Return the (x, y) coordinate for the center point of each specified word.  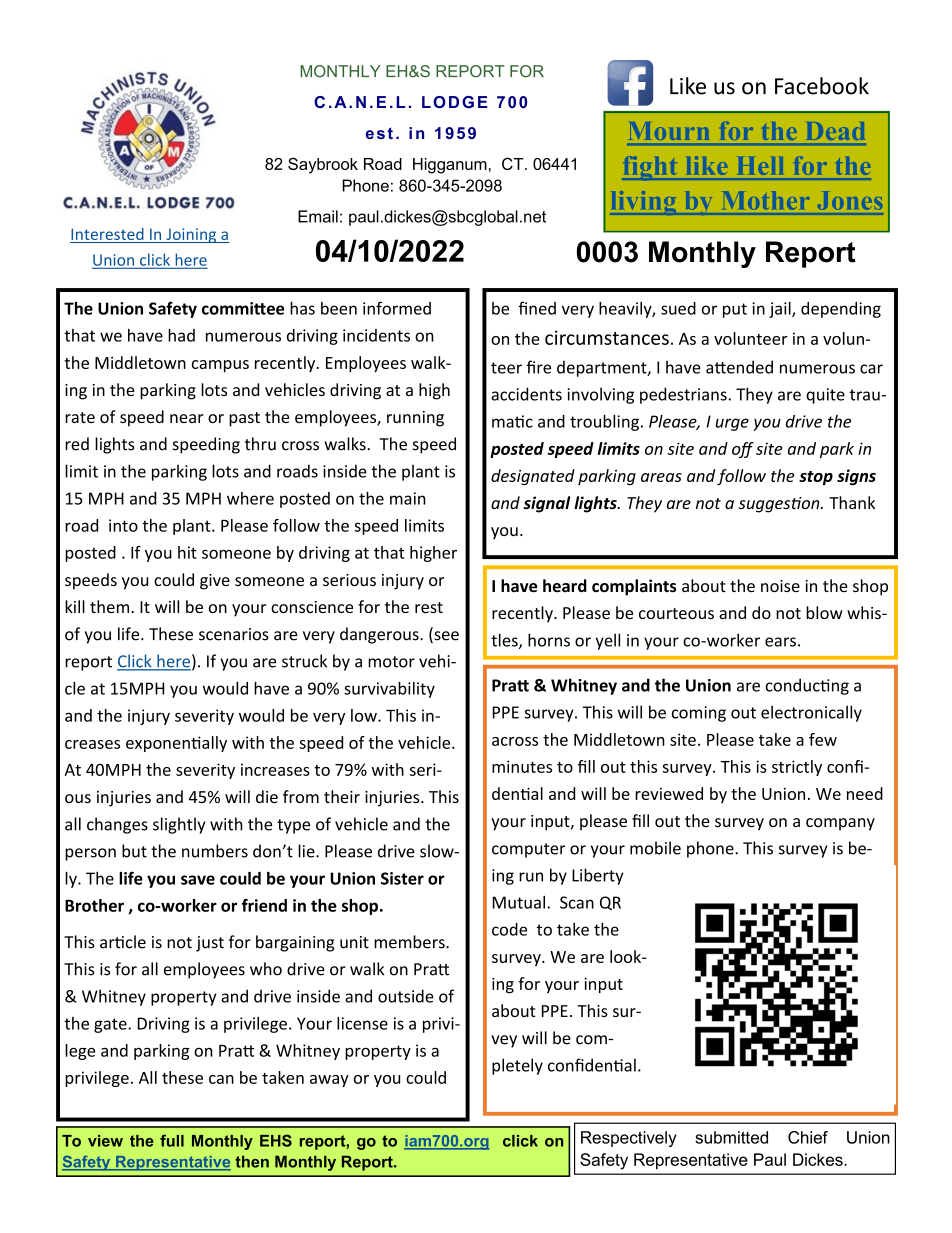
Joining (191, 235)
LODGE (454, 102)
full (172, 1140)
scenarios (234, 634)
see (445, 637)
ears (780, 642)
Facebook (822, 86)
